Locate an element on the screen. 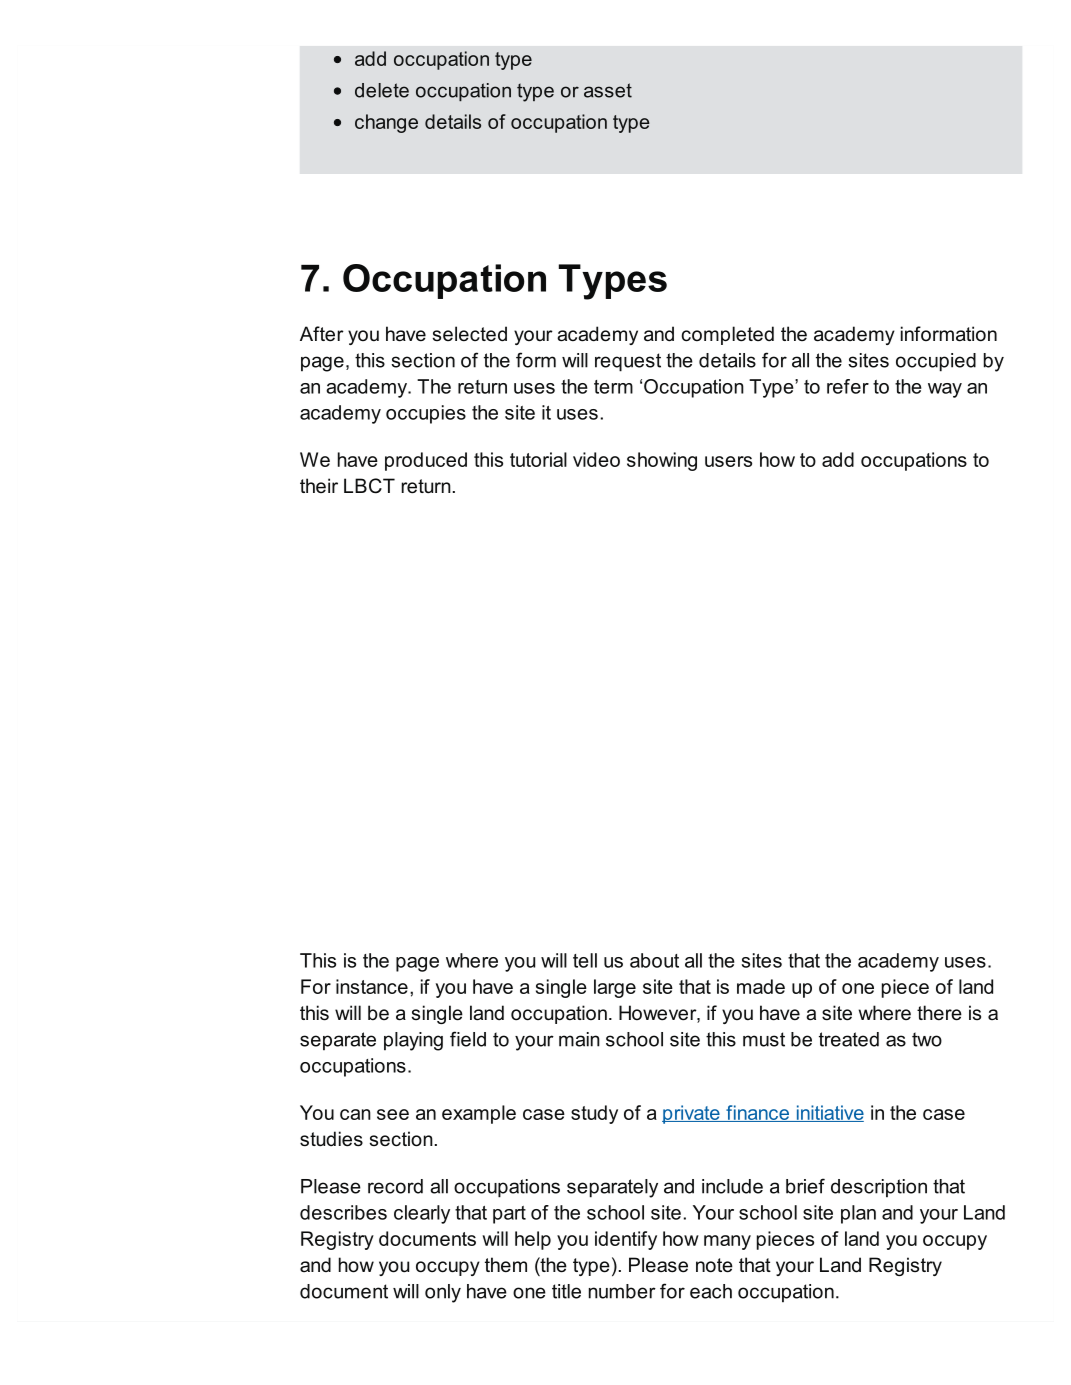 This screenshot has height=1385, width=1071. produced is located at coordinates (426, 461).
